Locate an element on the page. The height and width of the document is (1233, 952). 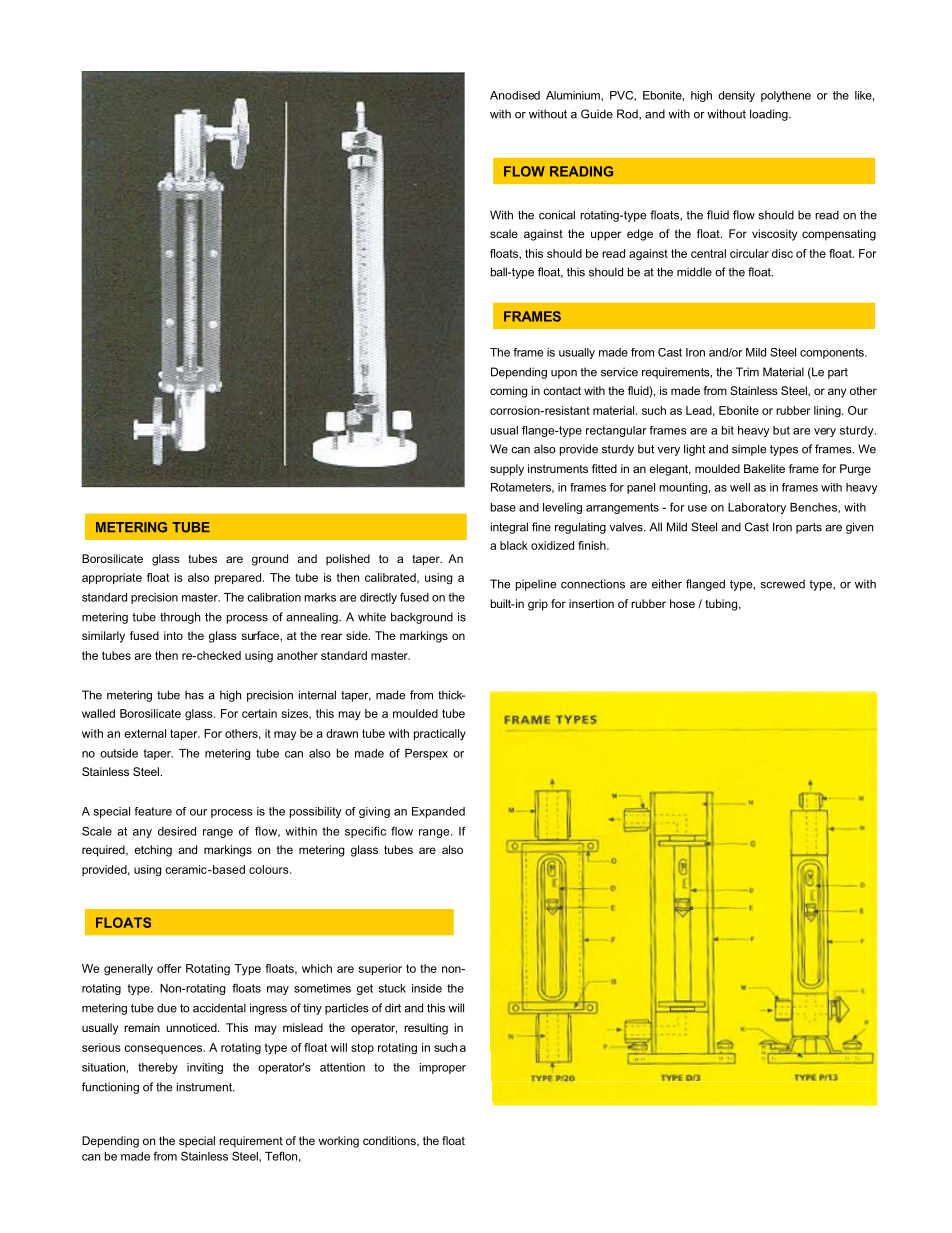
coming is located at coordinates (508, 392).
